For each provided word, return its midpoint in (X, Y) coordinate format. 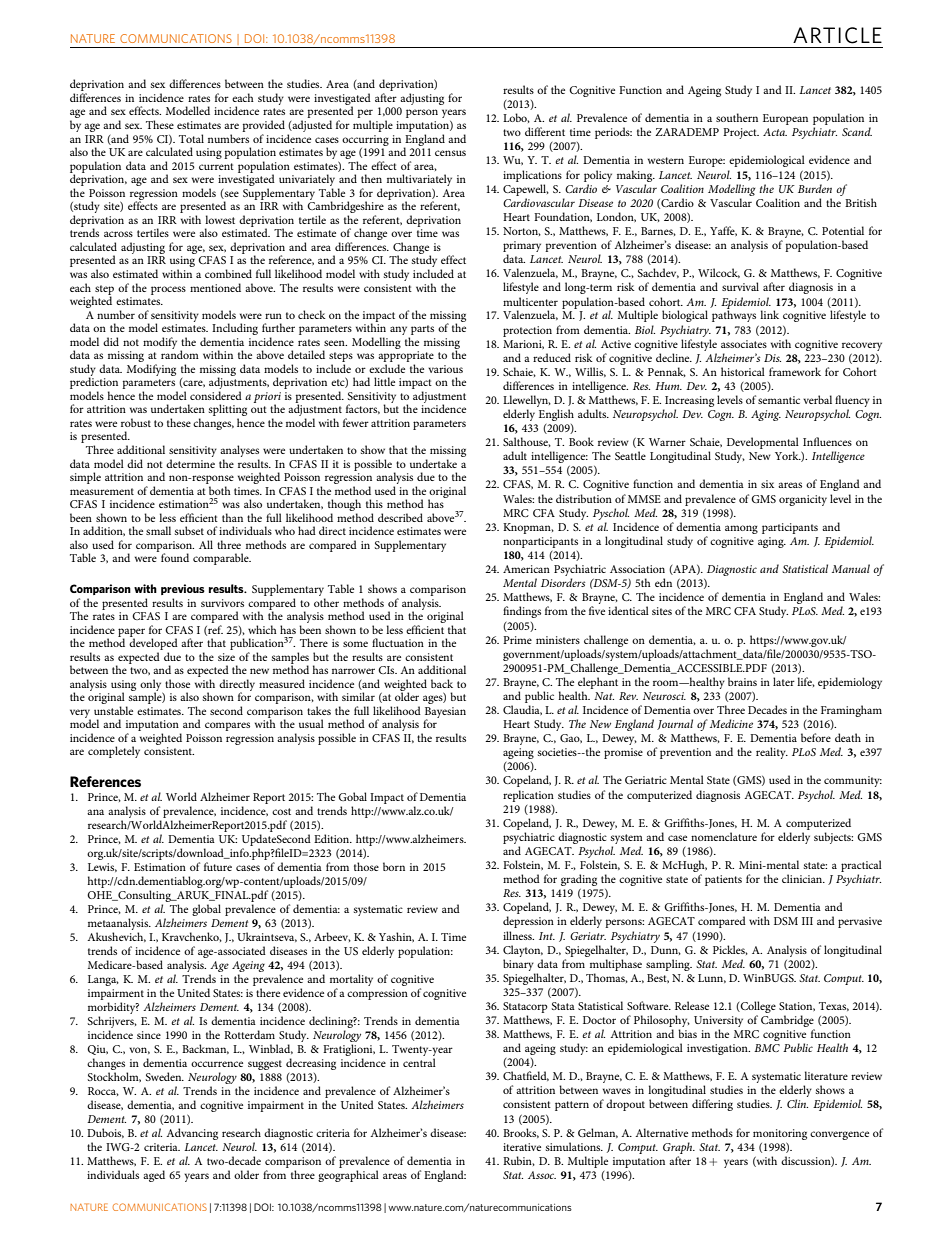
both (220, 490)
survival (740, 286)
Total (191, 138)
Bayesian (445, 713)
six (767, 484)
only (151, 686)
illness (518, 935)
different (545, 131)
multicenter (530, 301)
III (807, 921)
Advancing (192, 1134)
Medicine (731, 723)
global (206, 910)
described (400, 517)
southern (737, 117)
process (168, 290)
